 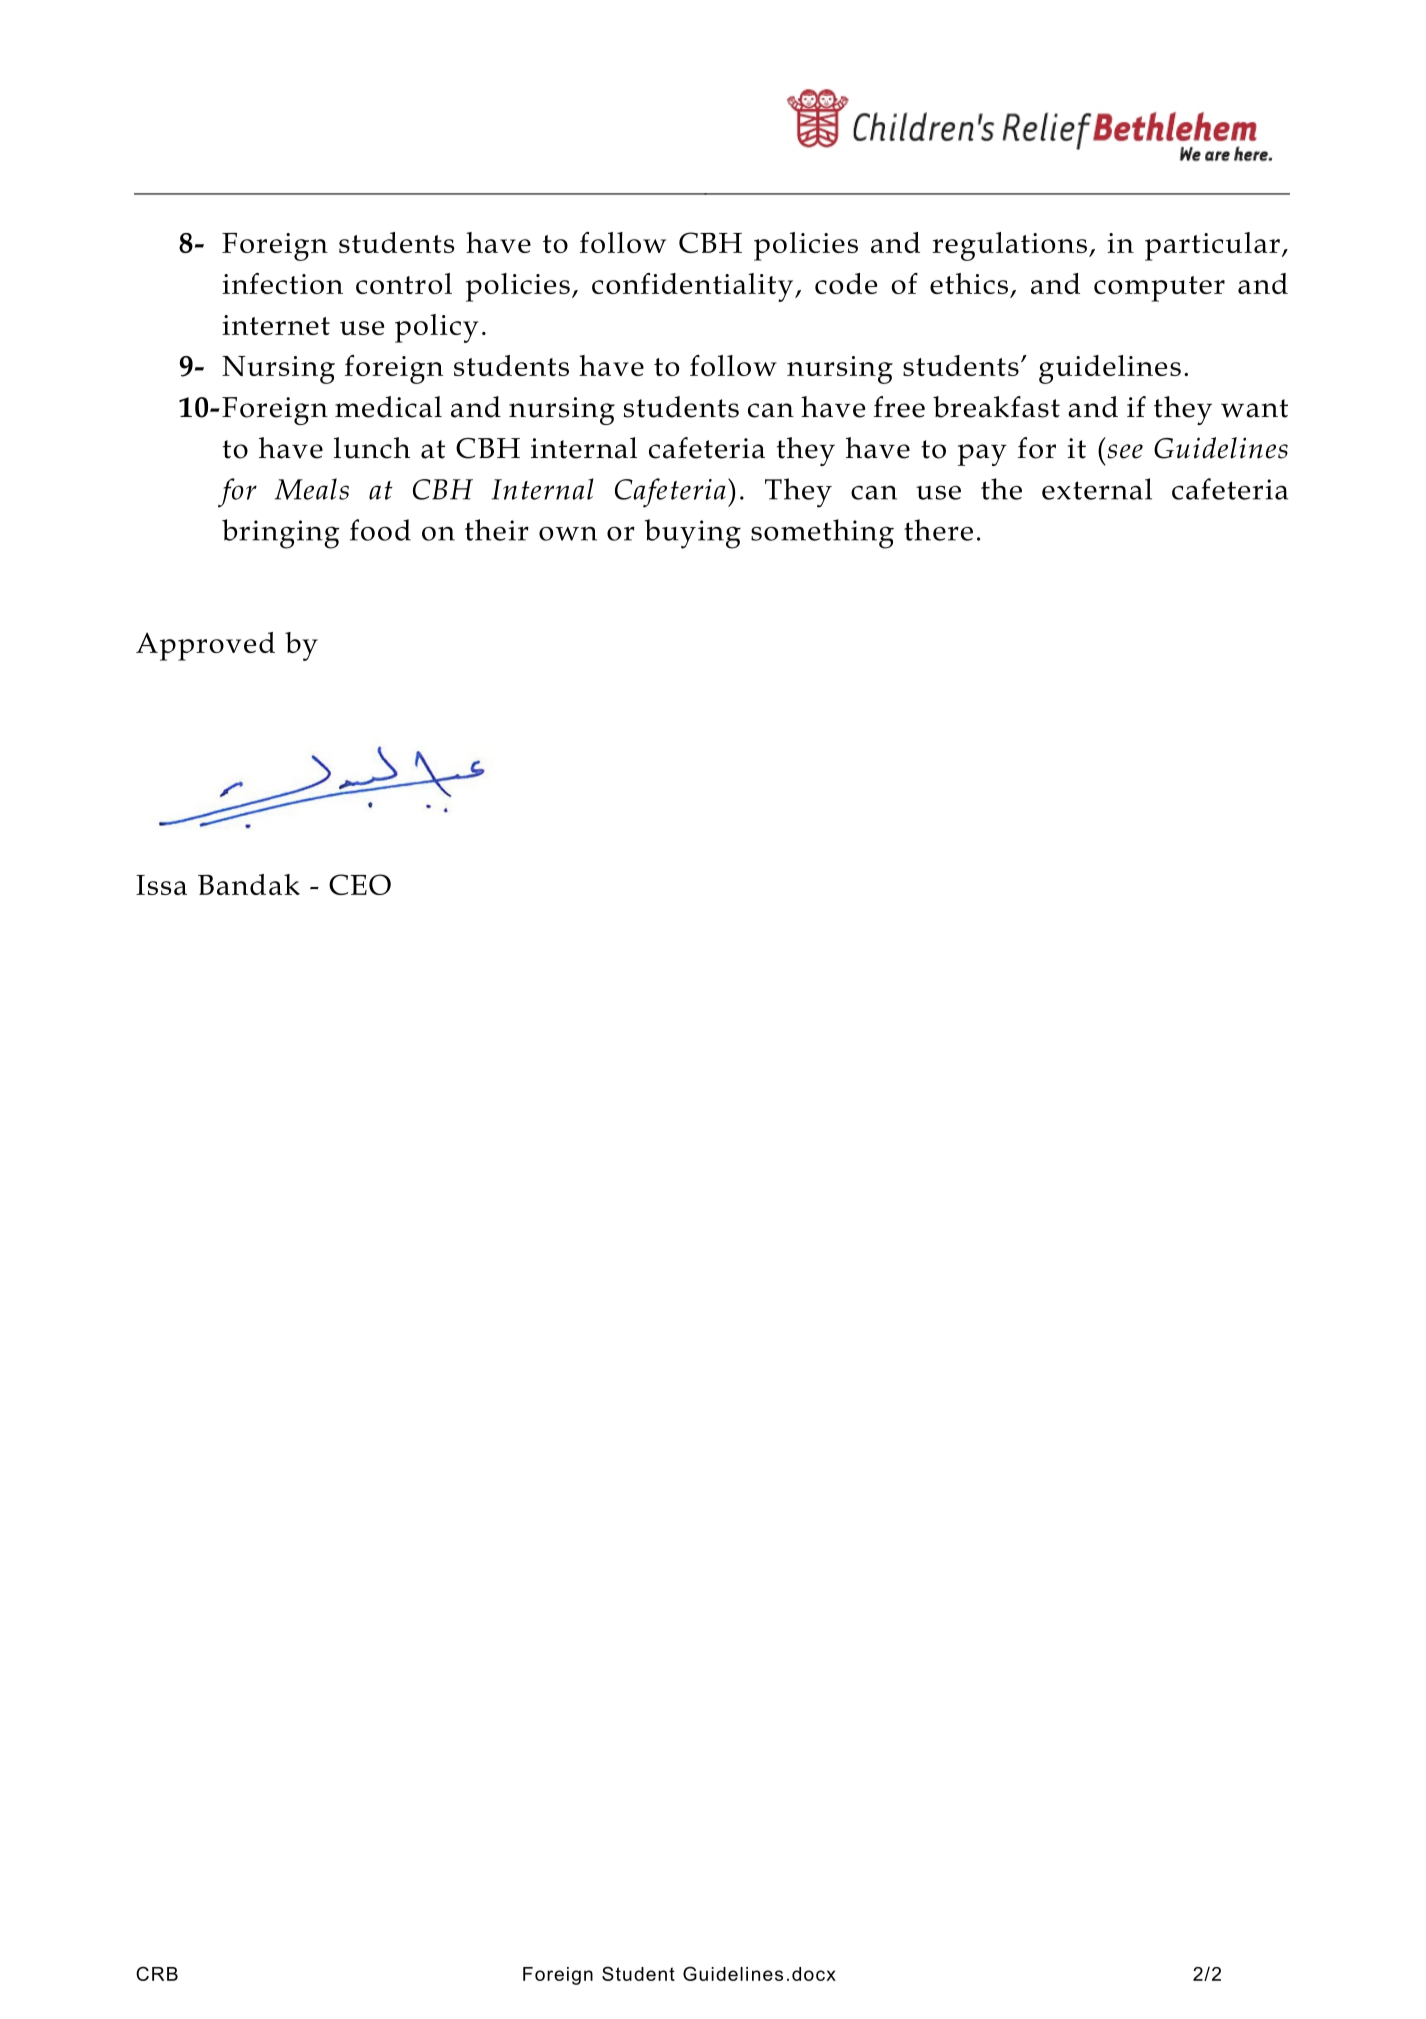 I want to click on confidentiality, so click(x=694, y=287).
